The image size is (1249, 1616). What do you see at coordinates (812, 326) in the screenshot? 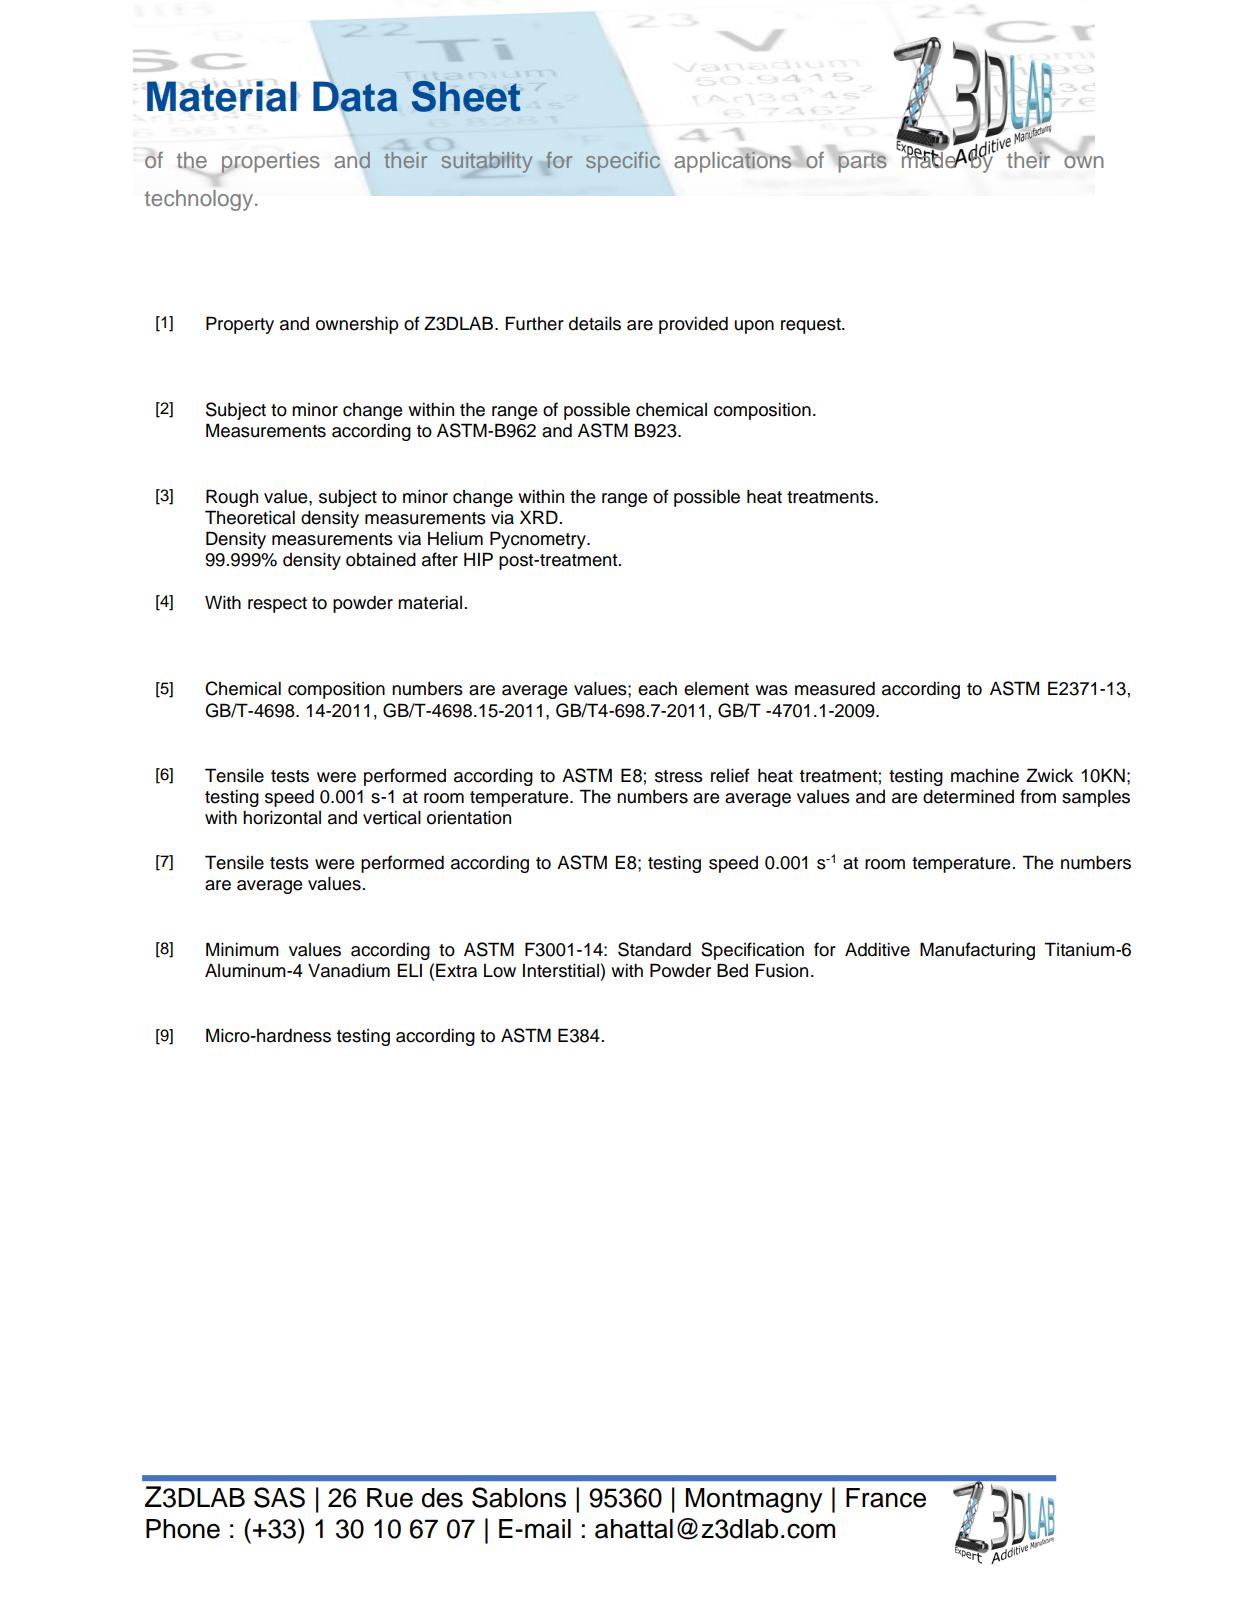
I see `request` at bounding box center [812, 326].
